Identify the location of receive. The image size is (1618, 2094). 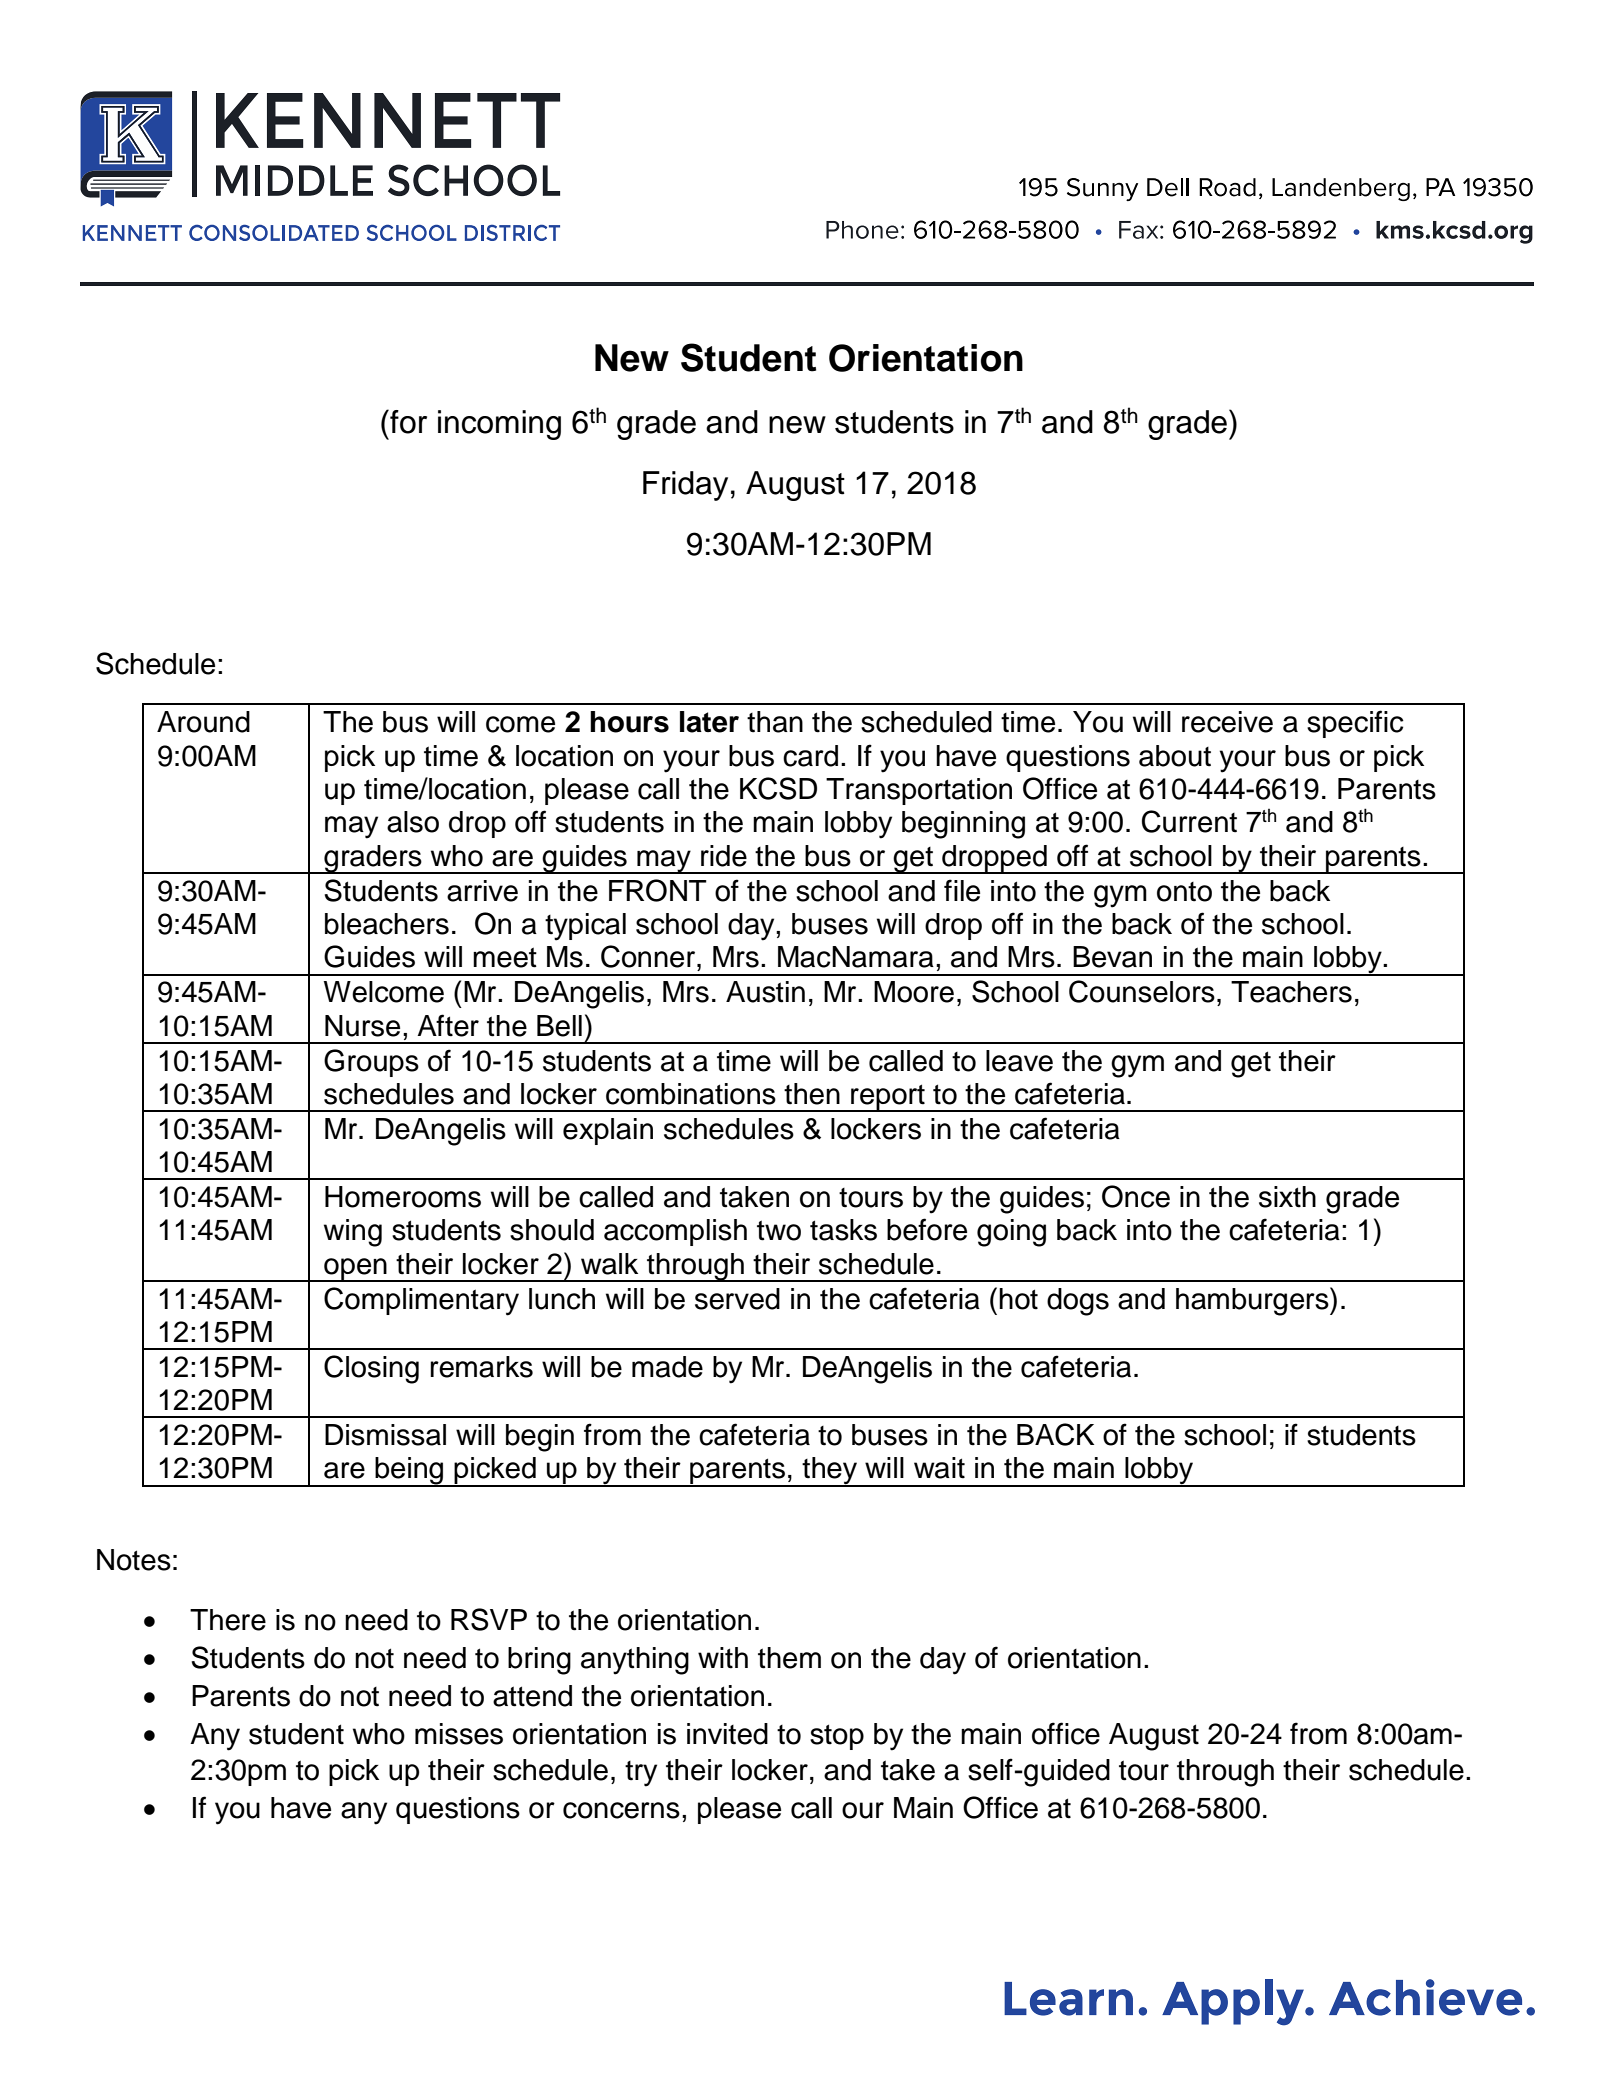
(1227, 722).
